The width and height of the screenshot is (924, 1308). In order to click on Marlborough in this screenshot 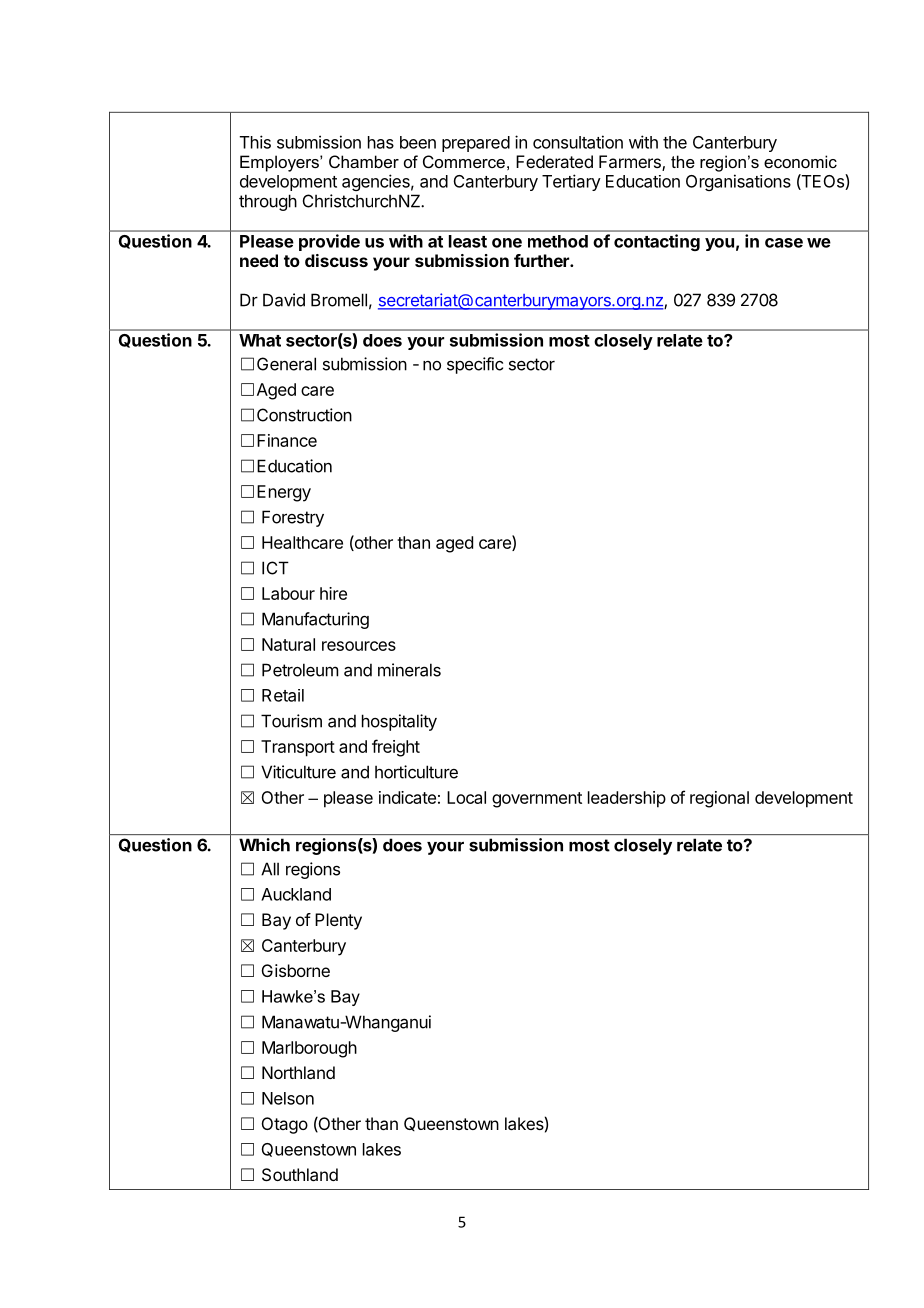, I will do `click(309, 1049)`.
